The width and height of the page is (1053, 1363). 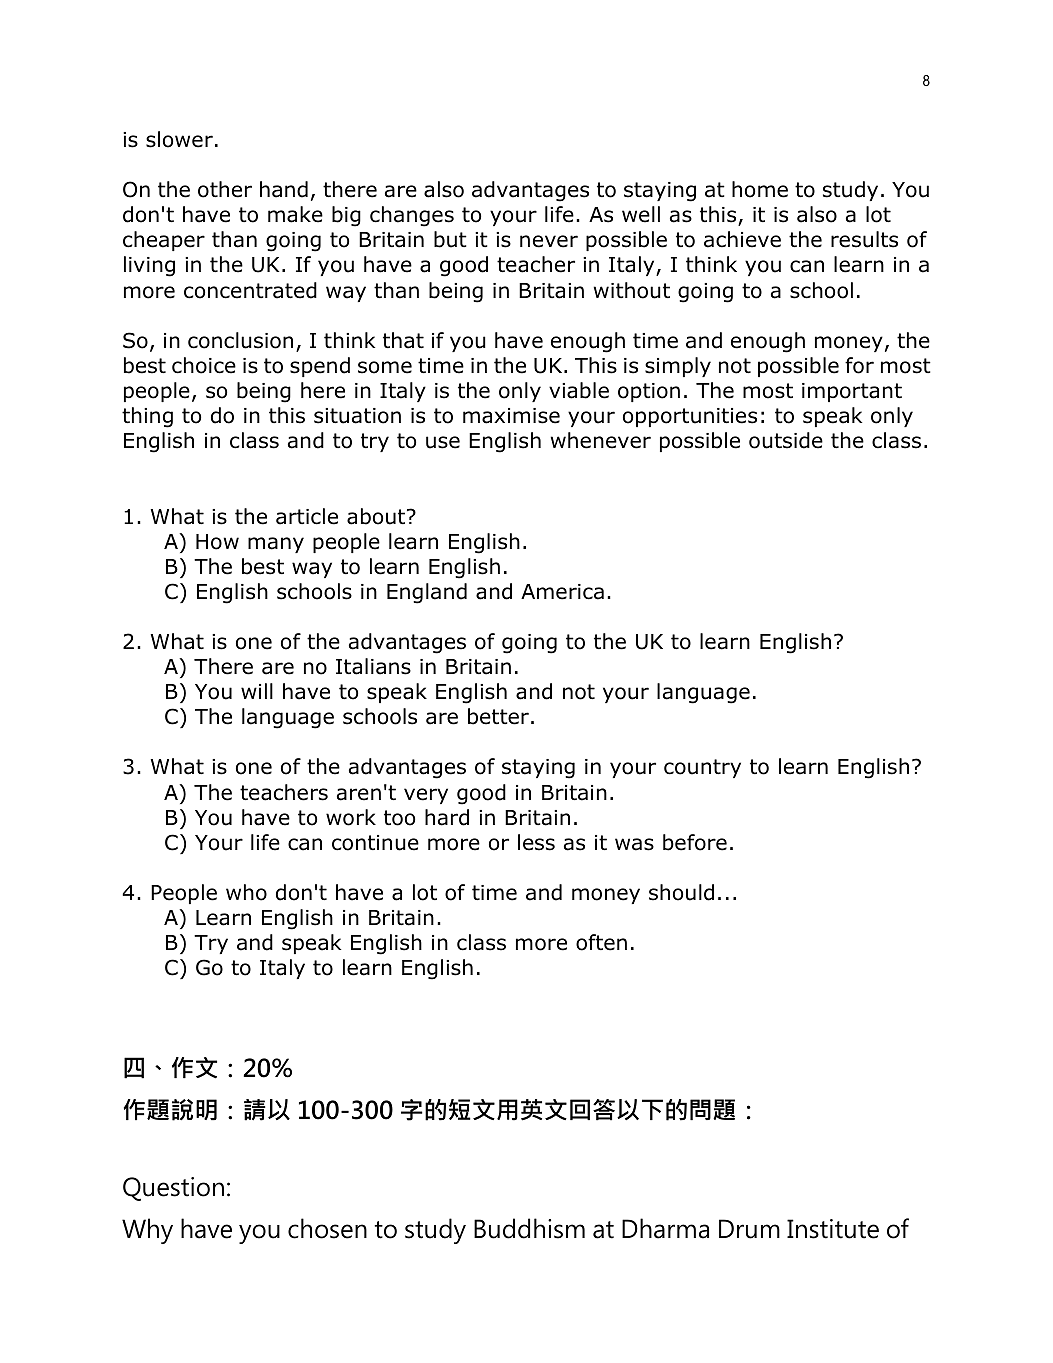 What do you see at coordinates (786, 440) in the page?
I see `outside` at bounding box center [786, 440].
